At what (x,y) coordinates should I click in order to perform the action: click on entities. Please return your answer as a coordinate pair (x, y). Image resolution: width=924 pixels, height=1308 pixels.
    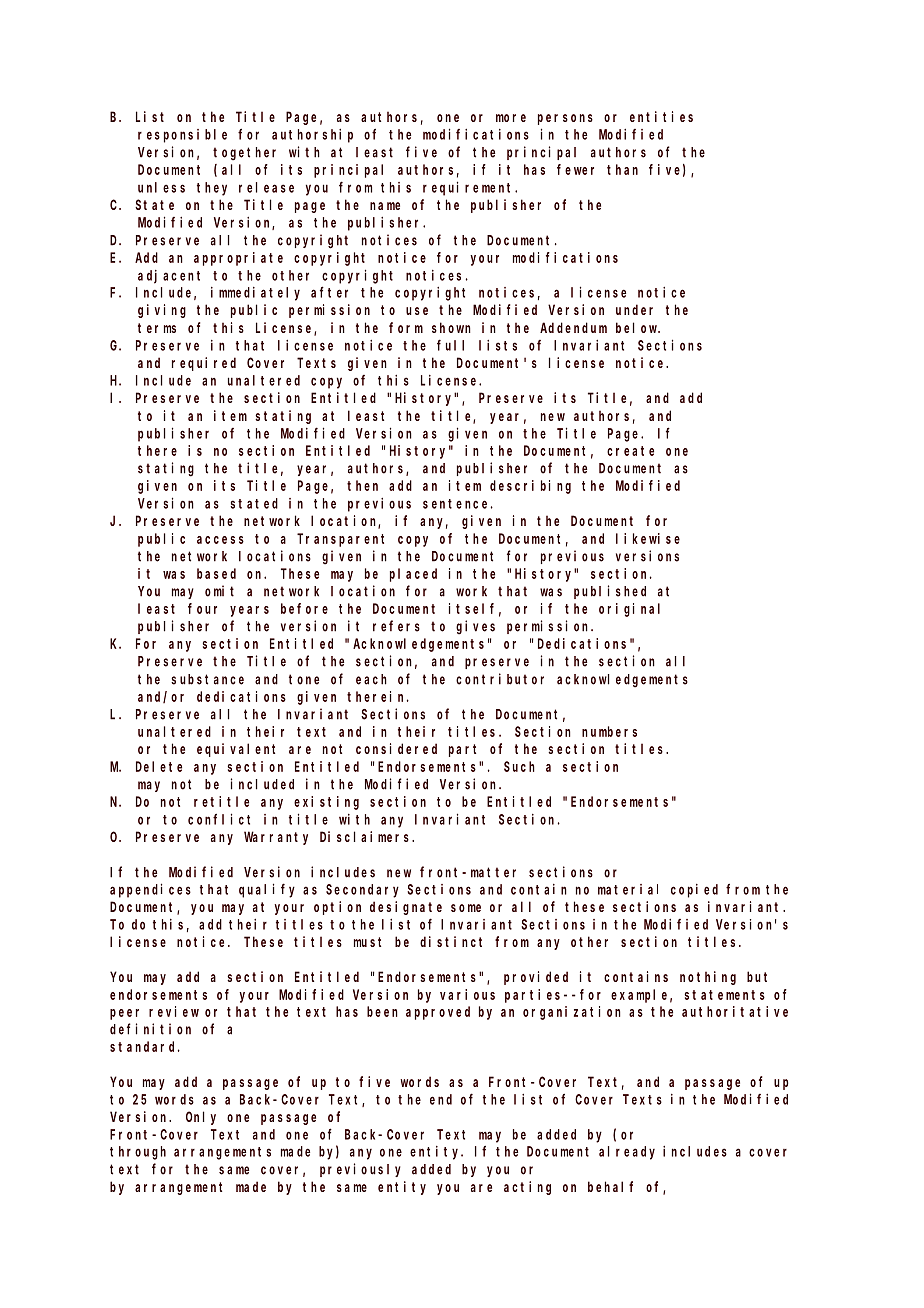
    Looking at the image, I should click on (661, 116).
